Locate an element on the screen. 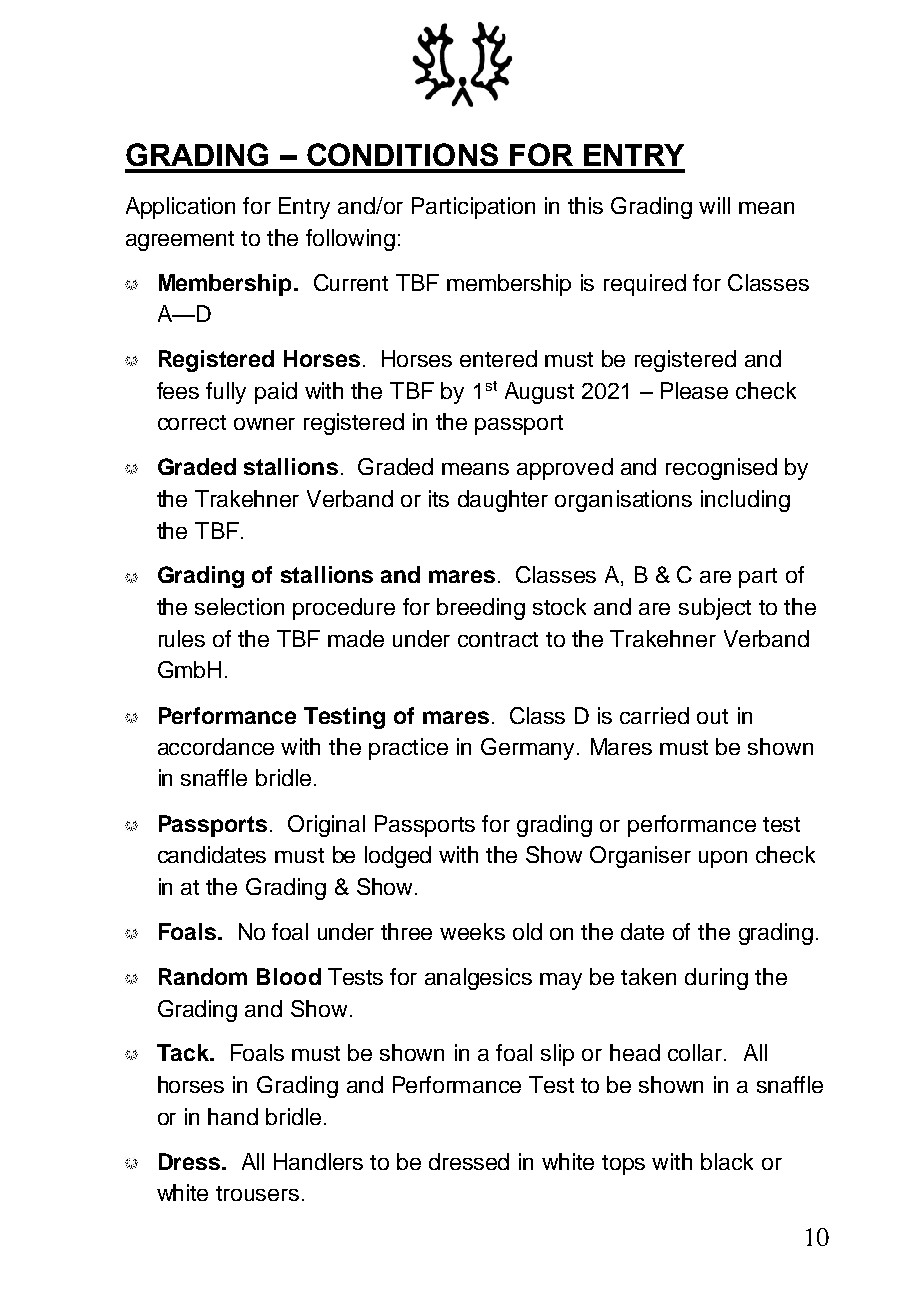  Organiser is located at coordinates (640, 857).
